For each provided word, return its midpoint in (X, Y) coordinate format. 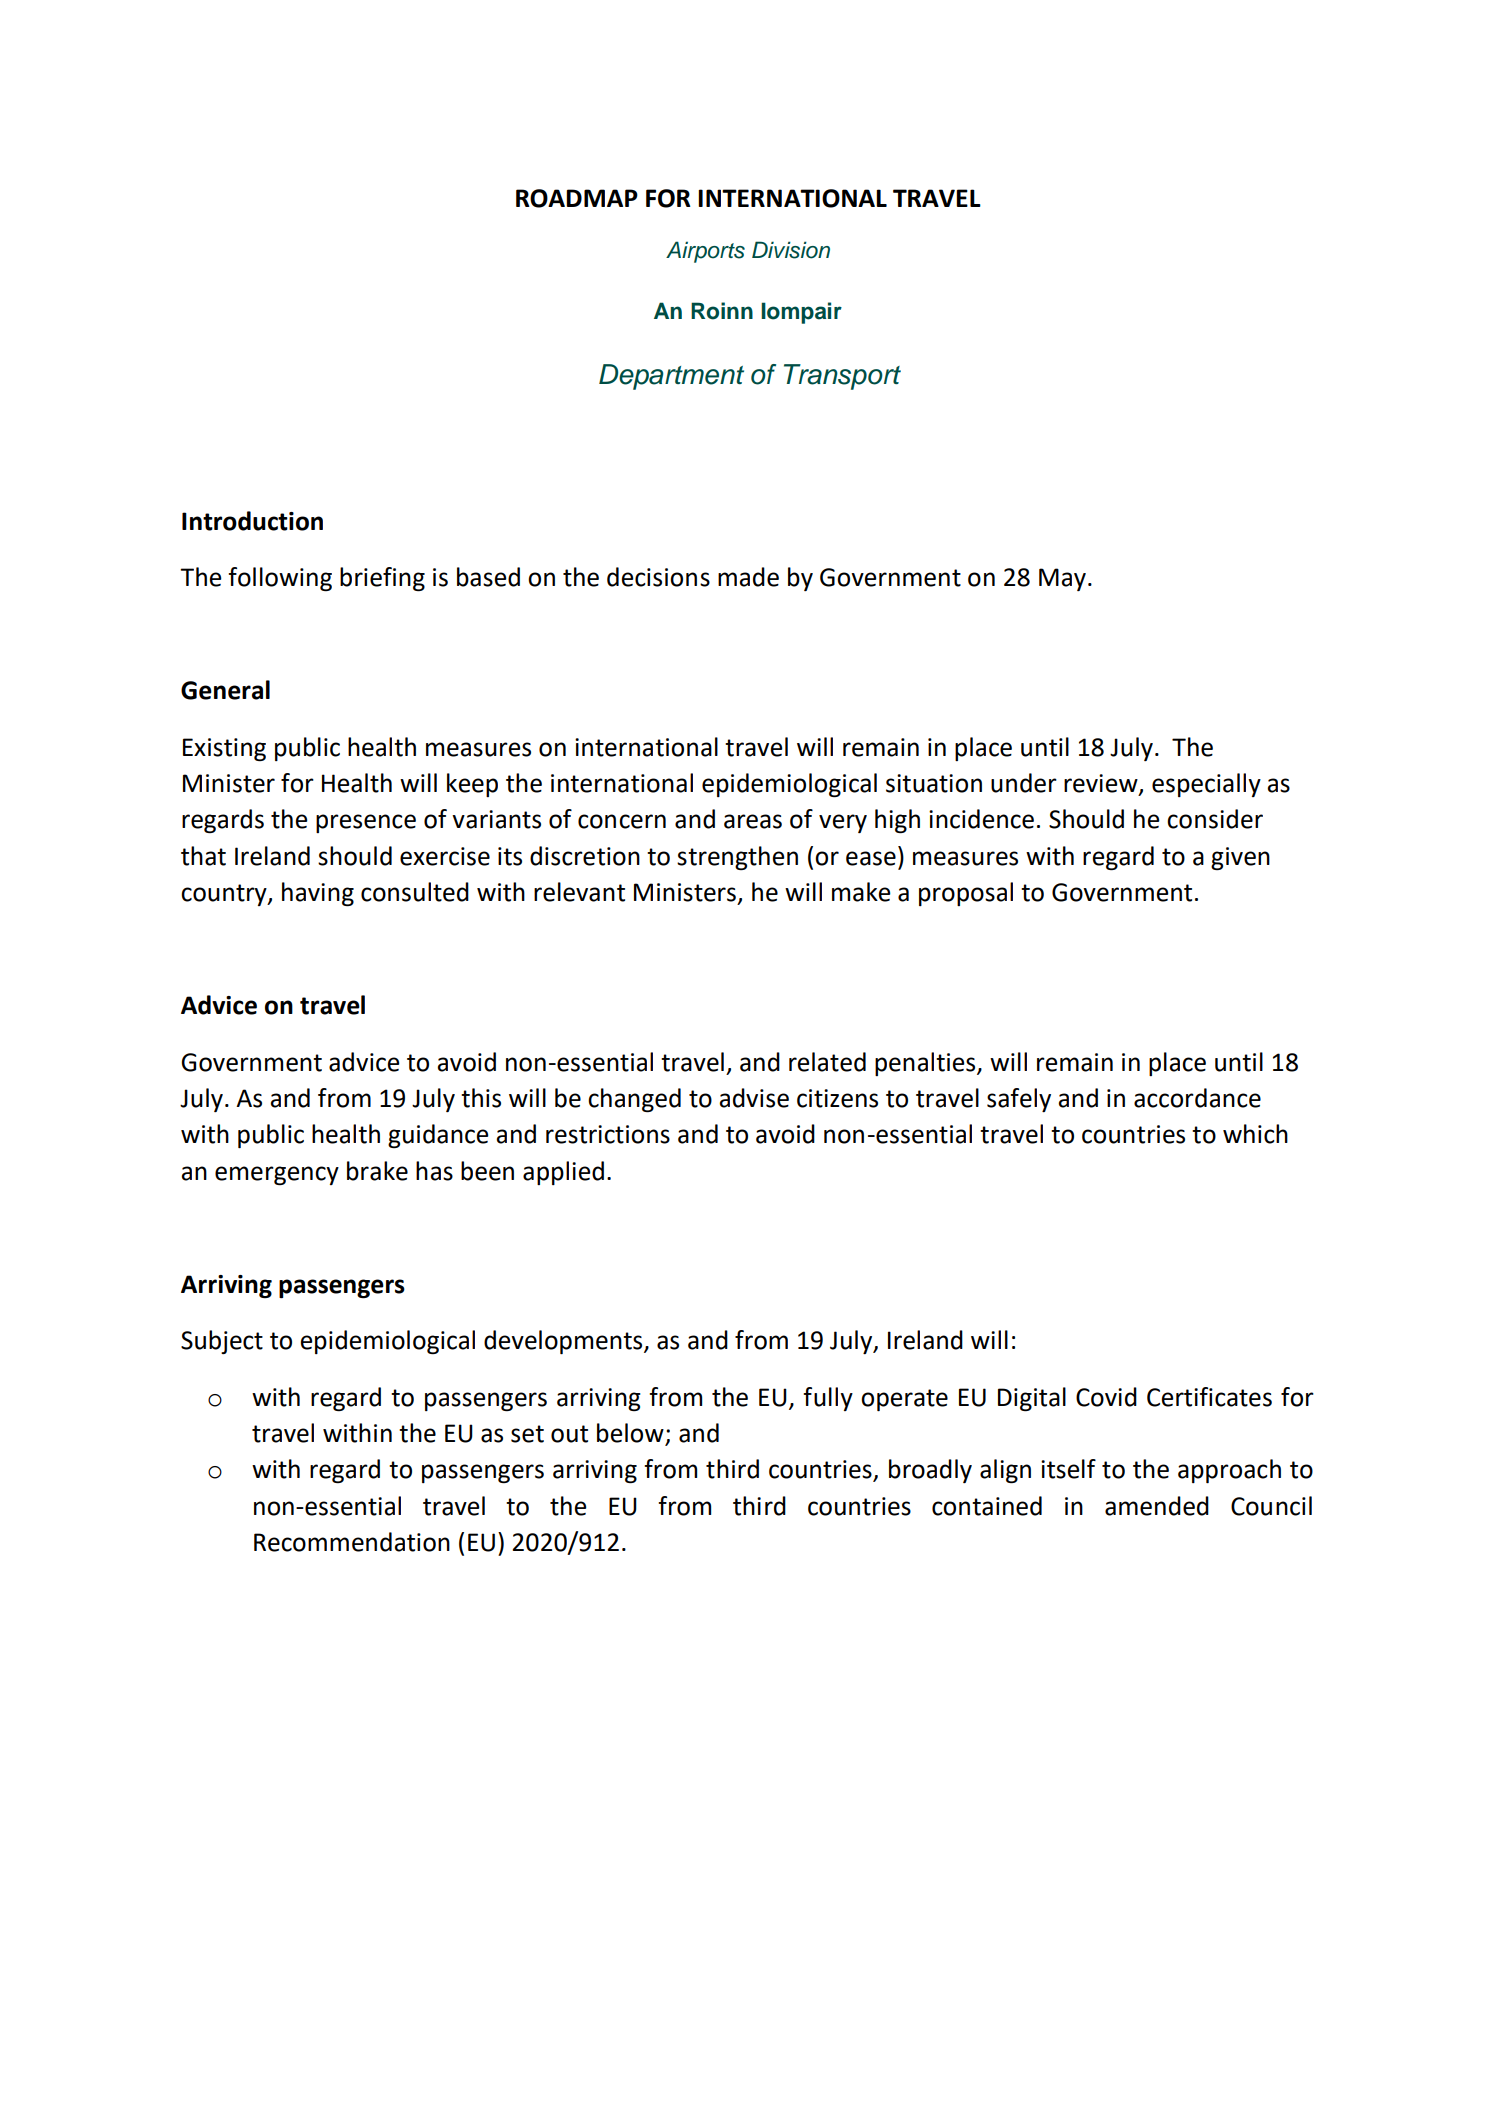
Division (791, 250)
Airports (705, 252)
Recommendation (352, 1542)
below (631, 1434)
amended (1157, 1506)
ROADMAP (577, 198)
